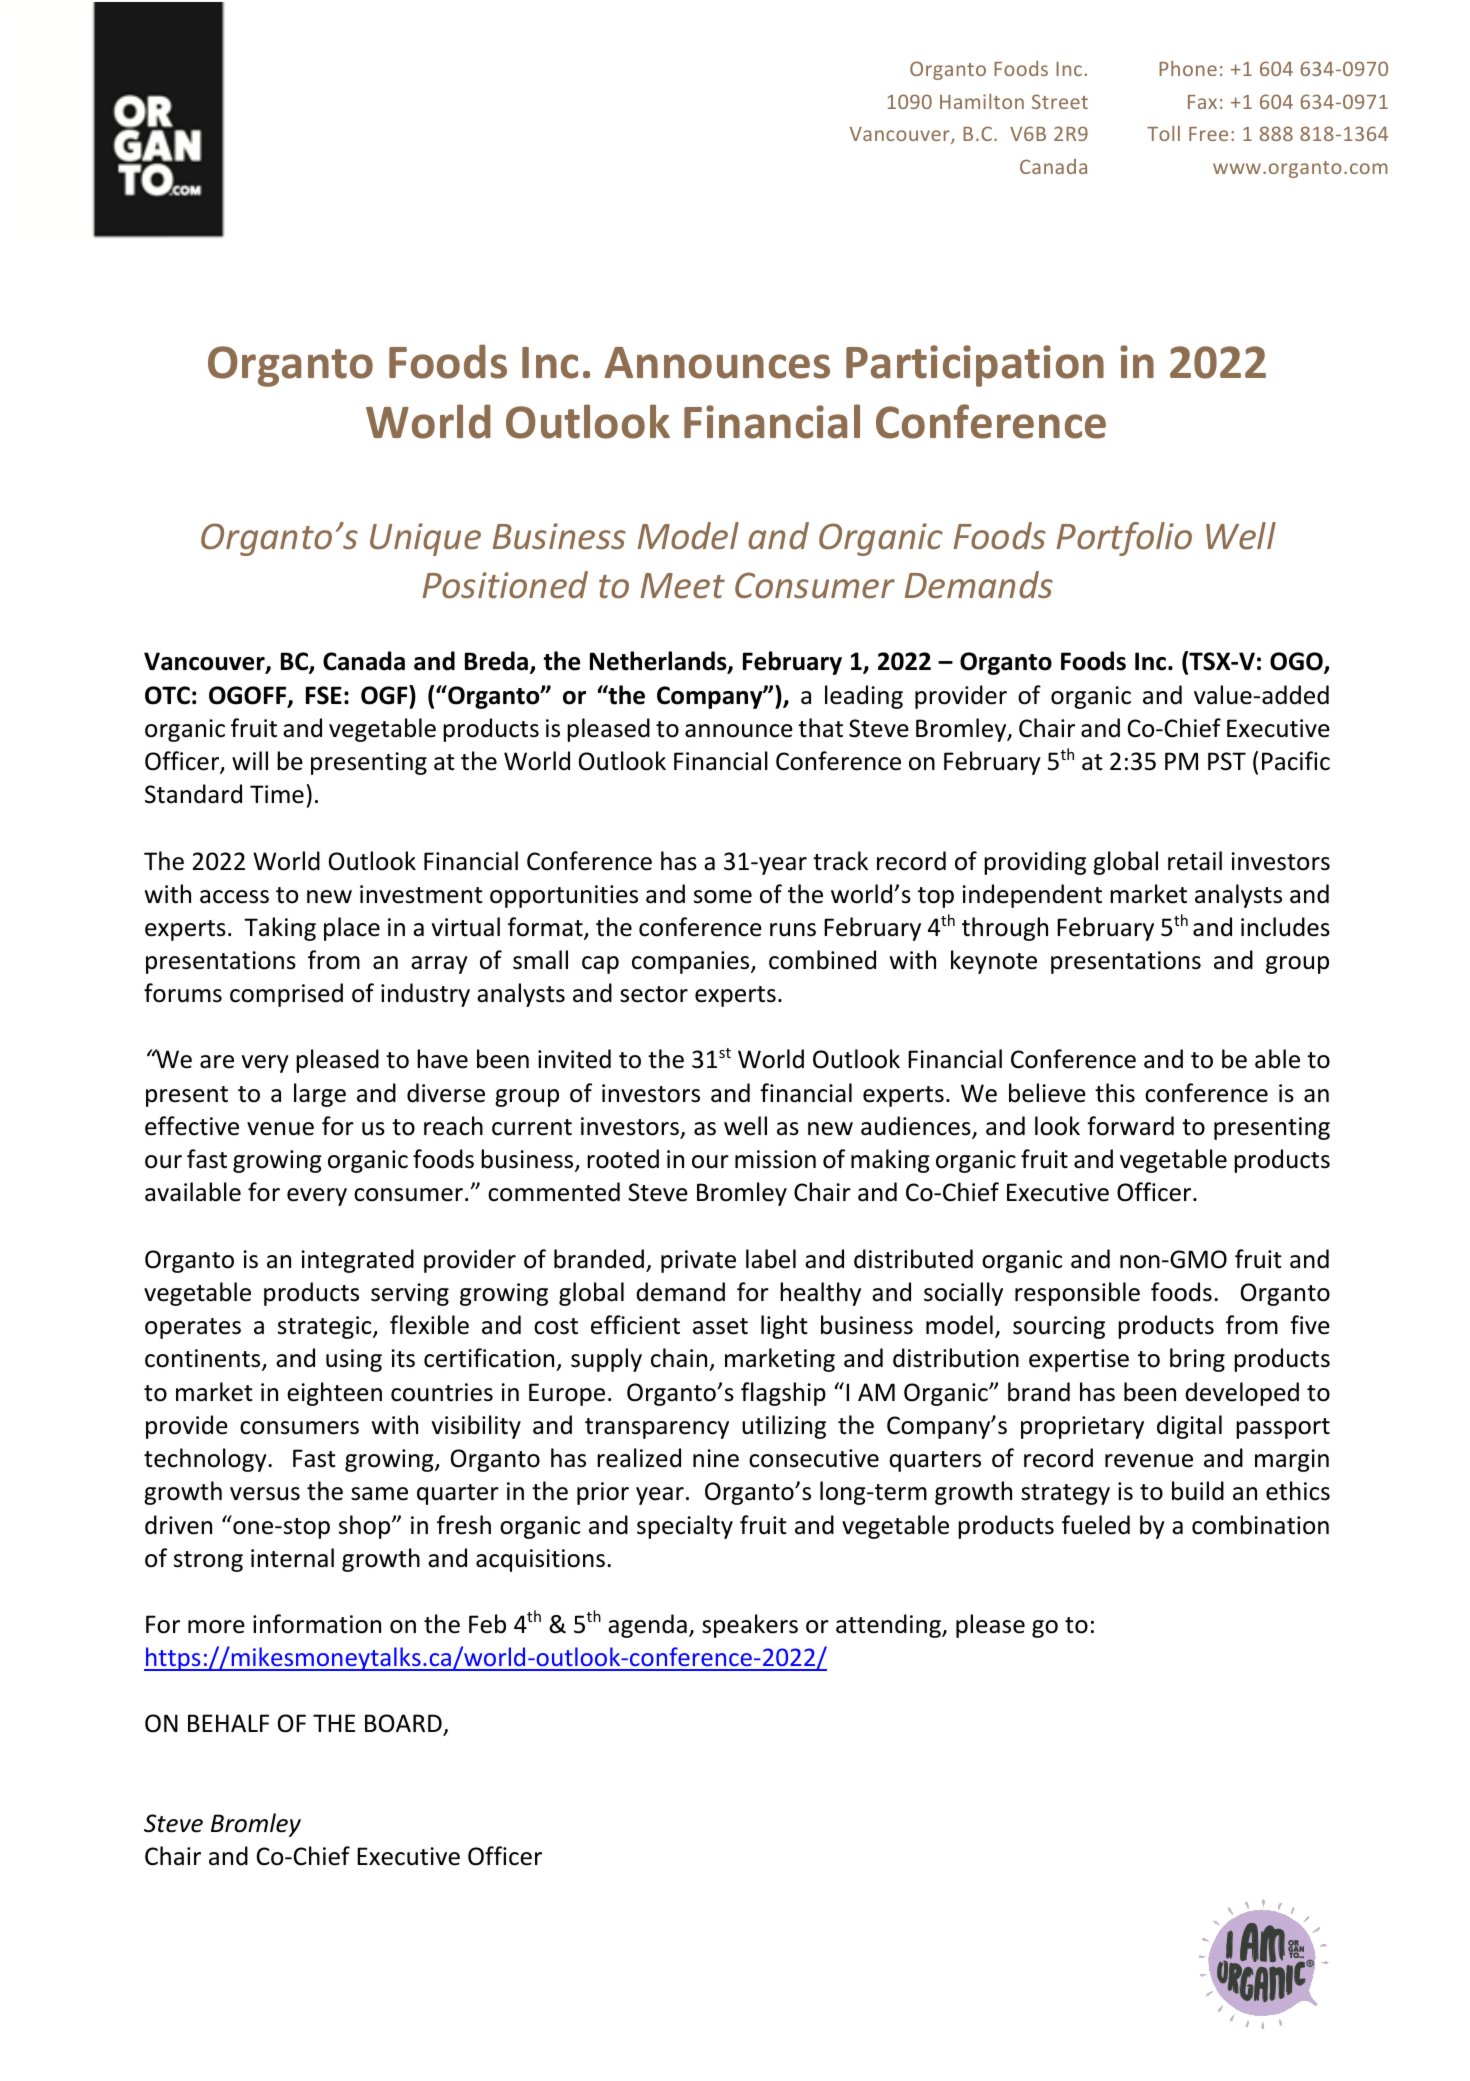  What do you see at coordinates (750, 1626) in the page?
I see `speakers` at bounding box center [750, 1626].
